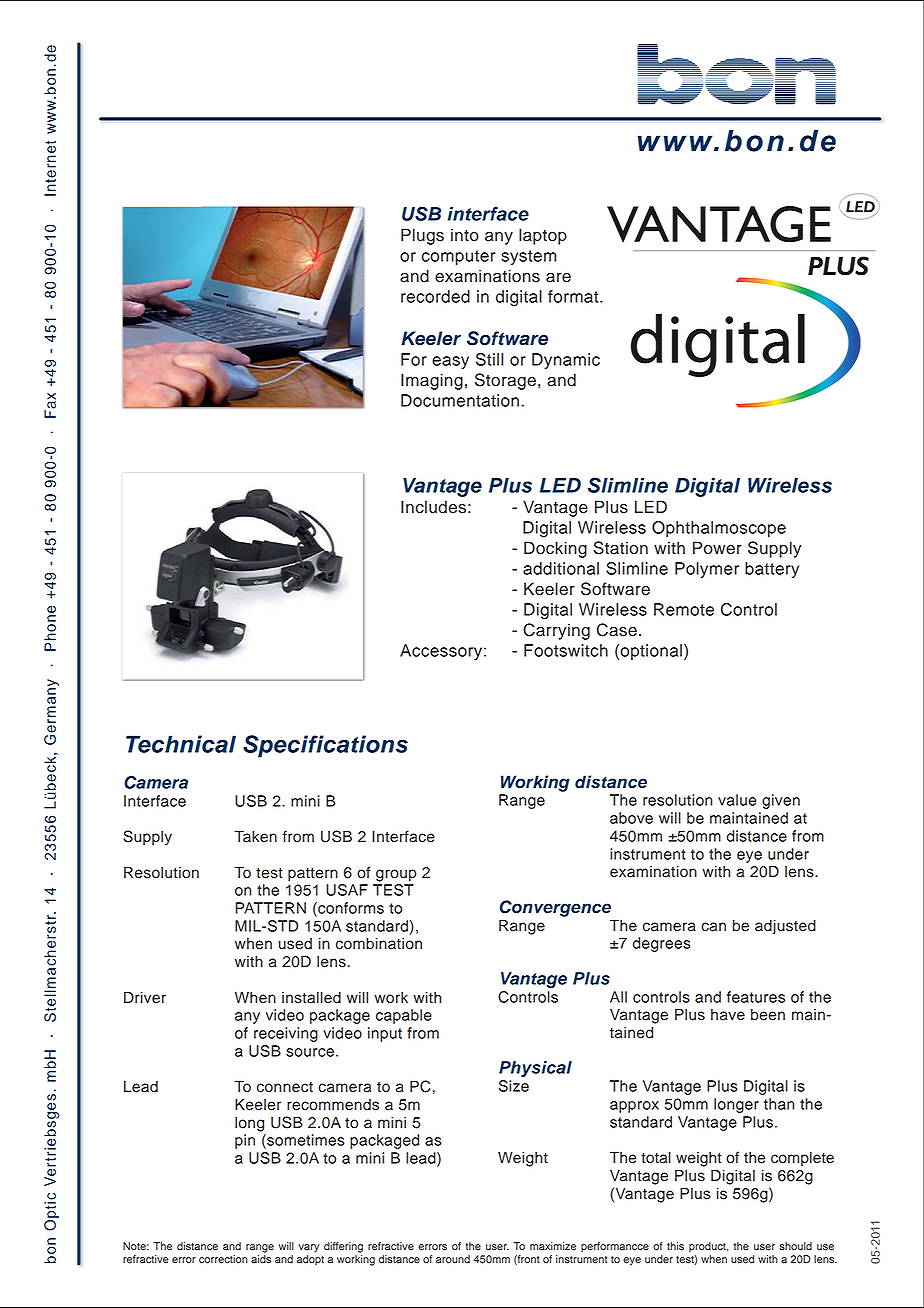 Image resolution: width=924 pixels, height=1308 pixels. What do you see at coordinates (675, 1246) in the screenshot?
I see `this` at bounding box center [675, 1246].
